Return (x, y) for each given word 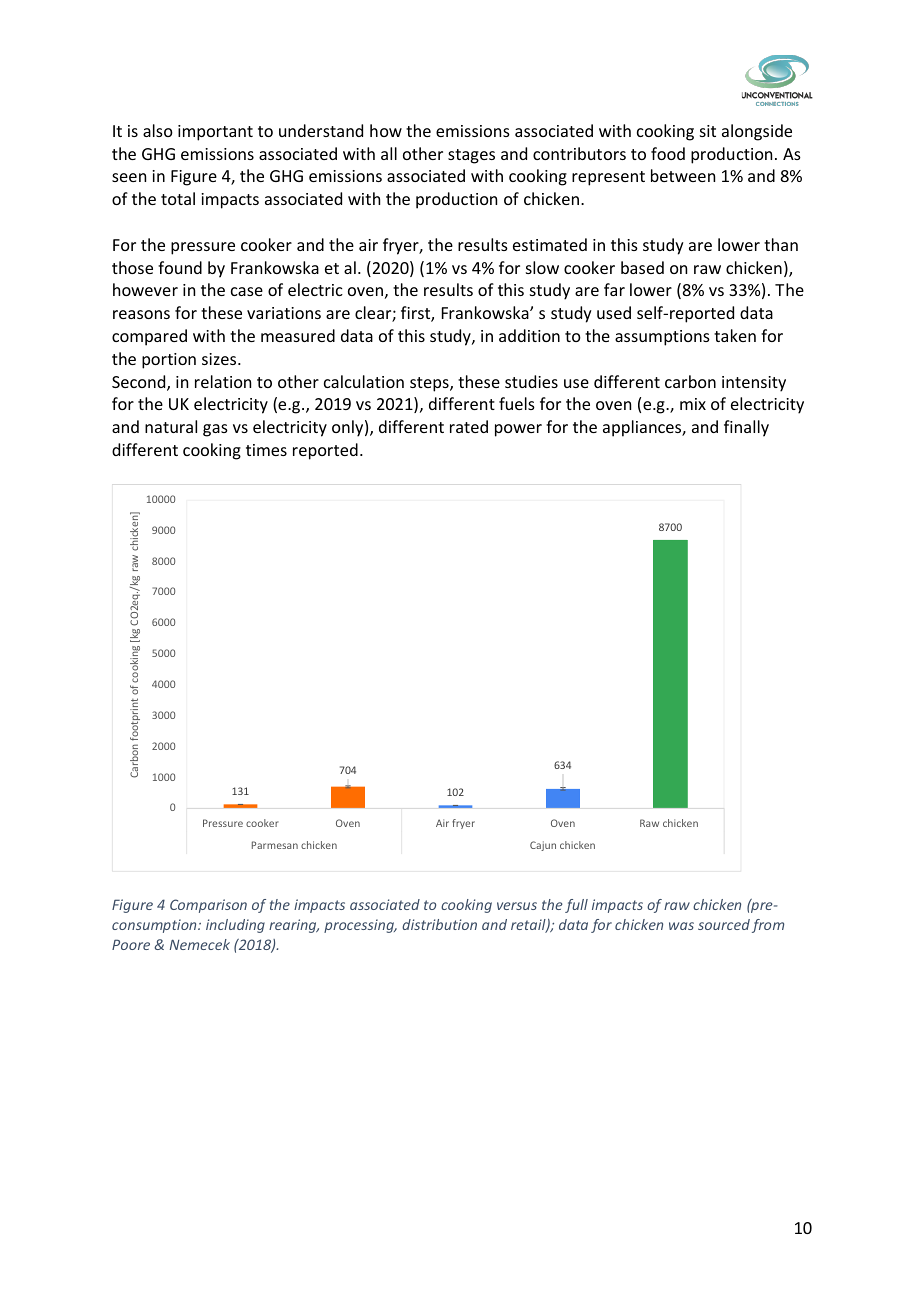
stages (471, 156)
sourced (724, 924)
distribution (439, 924)
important (215, 133)
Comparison (208, 906)
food (668, 153)
